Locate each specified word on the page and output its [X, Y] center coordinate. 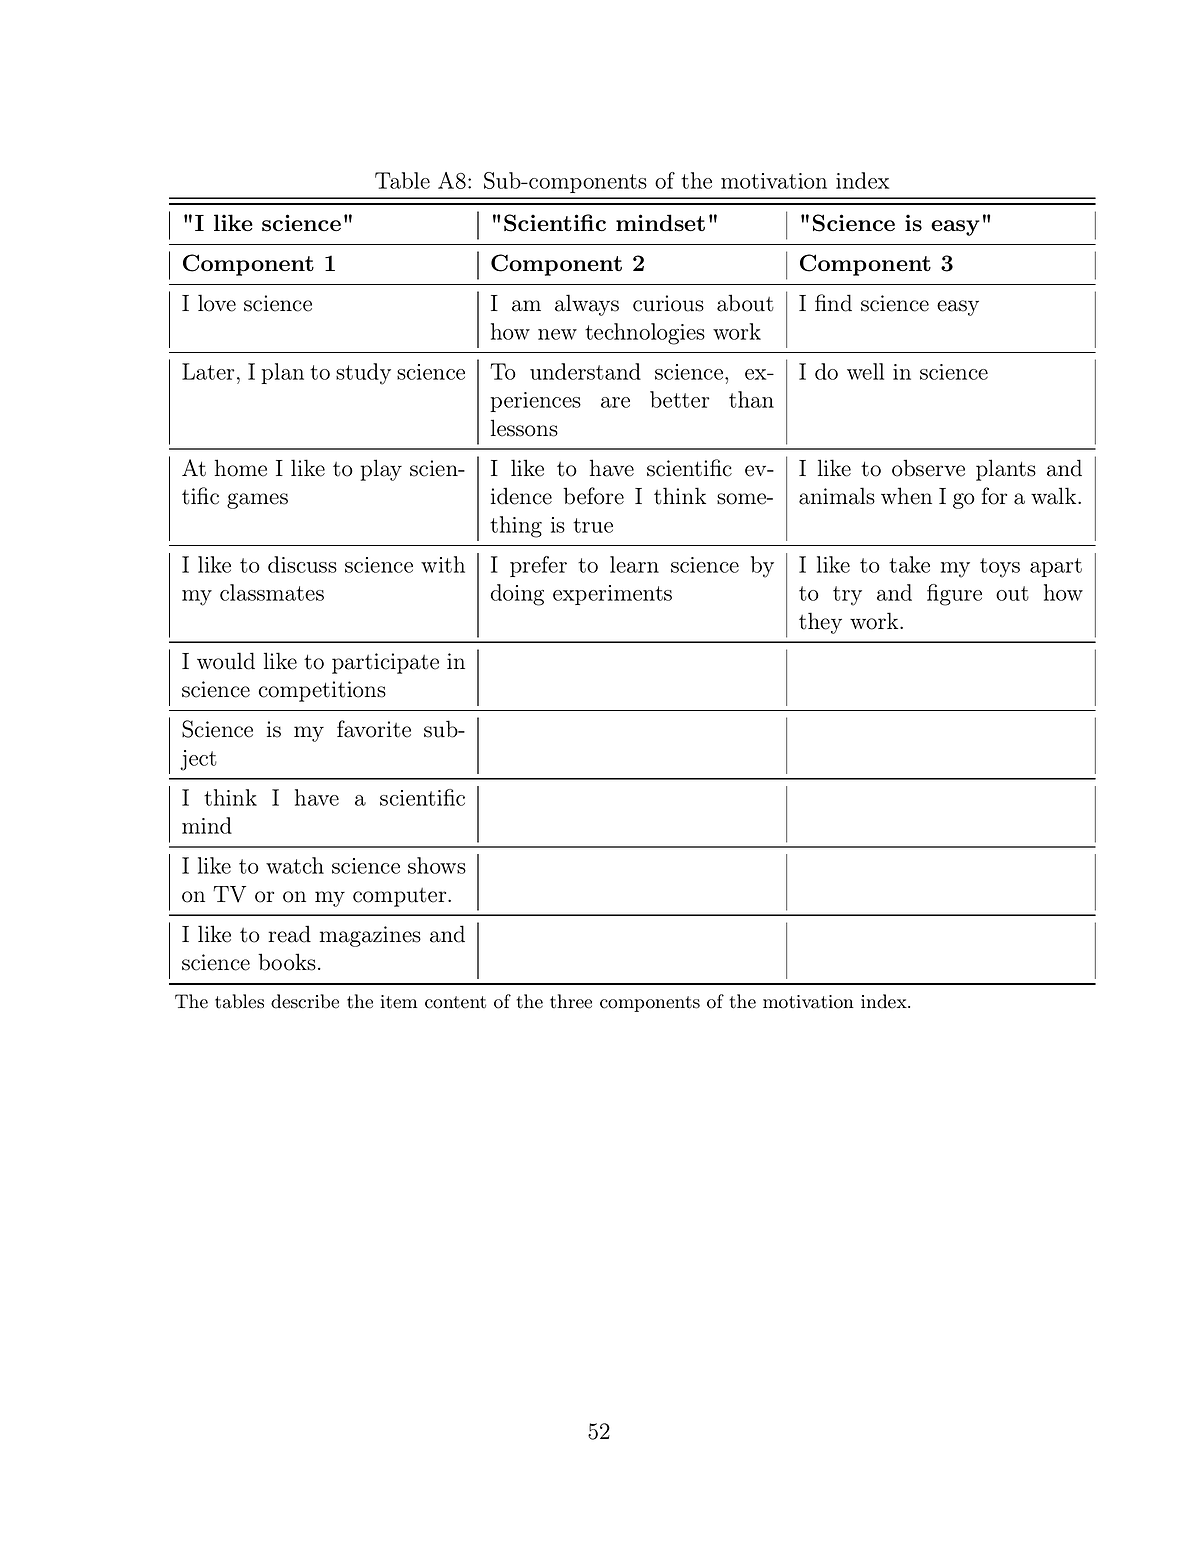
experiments [612, 595]
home [241, 468]
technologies [645, 334]
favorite [374, 729]
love [217, 303]
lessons [524, 428]
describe [305, 1001]
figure [954, 595]
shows [437, 865]
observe [928, 468]
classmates [272, 592]
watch [295, 865]
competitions [322, 691]
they [820, 623]
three [571, 1001]
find [833, 303]
